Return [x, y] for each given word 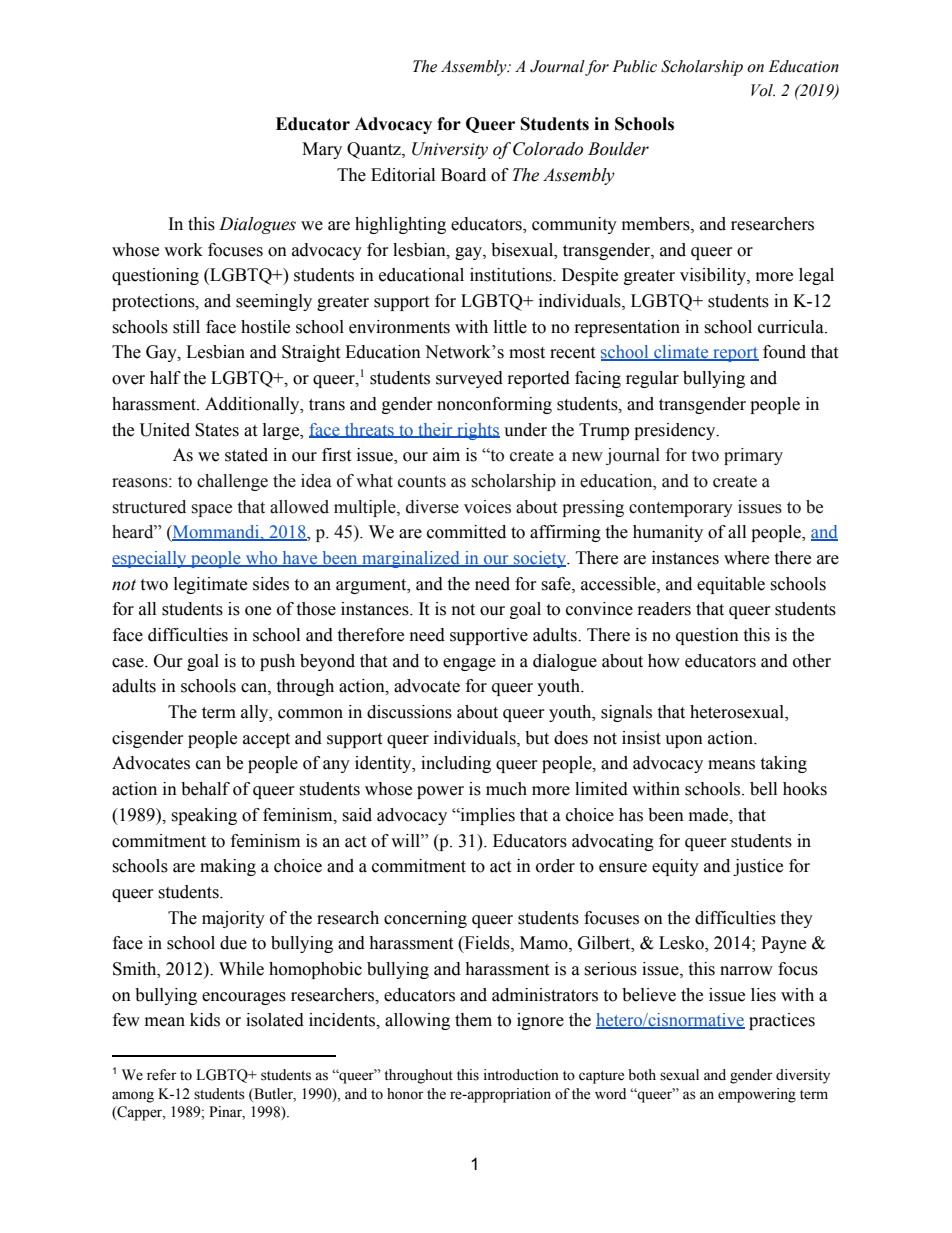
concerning [425, 919]
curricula [792, 327]
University [450, 150]
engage [469, 664]
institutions [512, 275]
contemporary [681, 509]
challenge [232, 482]
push [277, 662]
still [186, 327]
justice [758, 867]
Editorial [403, 175]
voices [487, 507]
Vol [763, 90]
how [664, 661]
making [228, 867]
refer [162, 1075]
